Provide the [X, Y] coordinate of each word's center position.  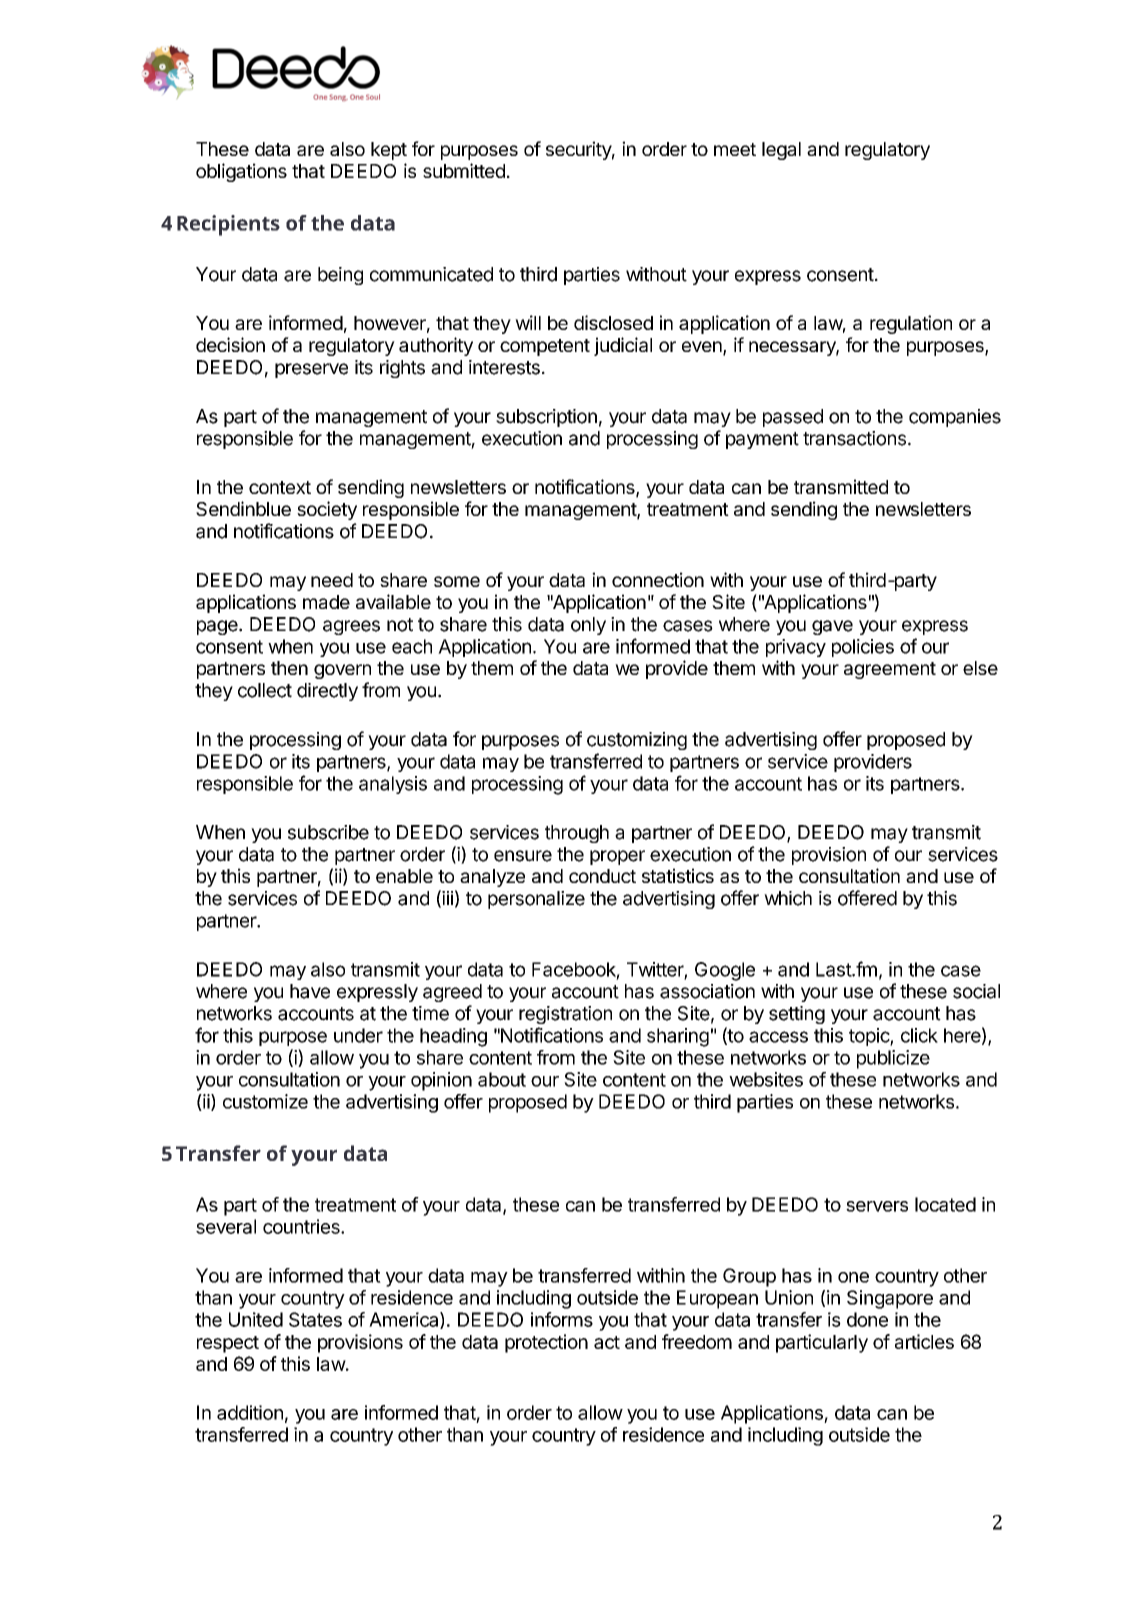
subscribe [328, 832]
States [315, 1319]
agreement [890, 670]
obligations [241, 172]
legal [781, 151]
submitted [464, 170]
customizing [637, 741]
